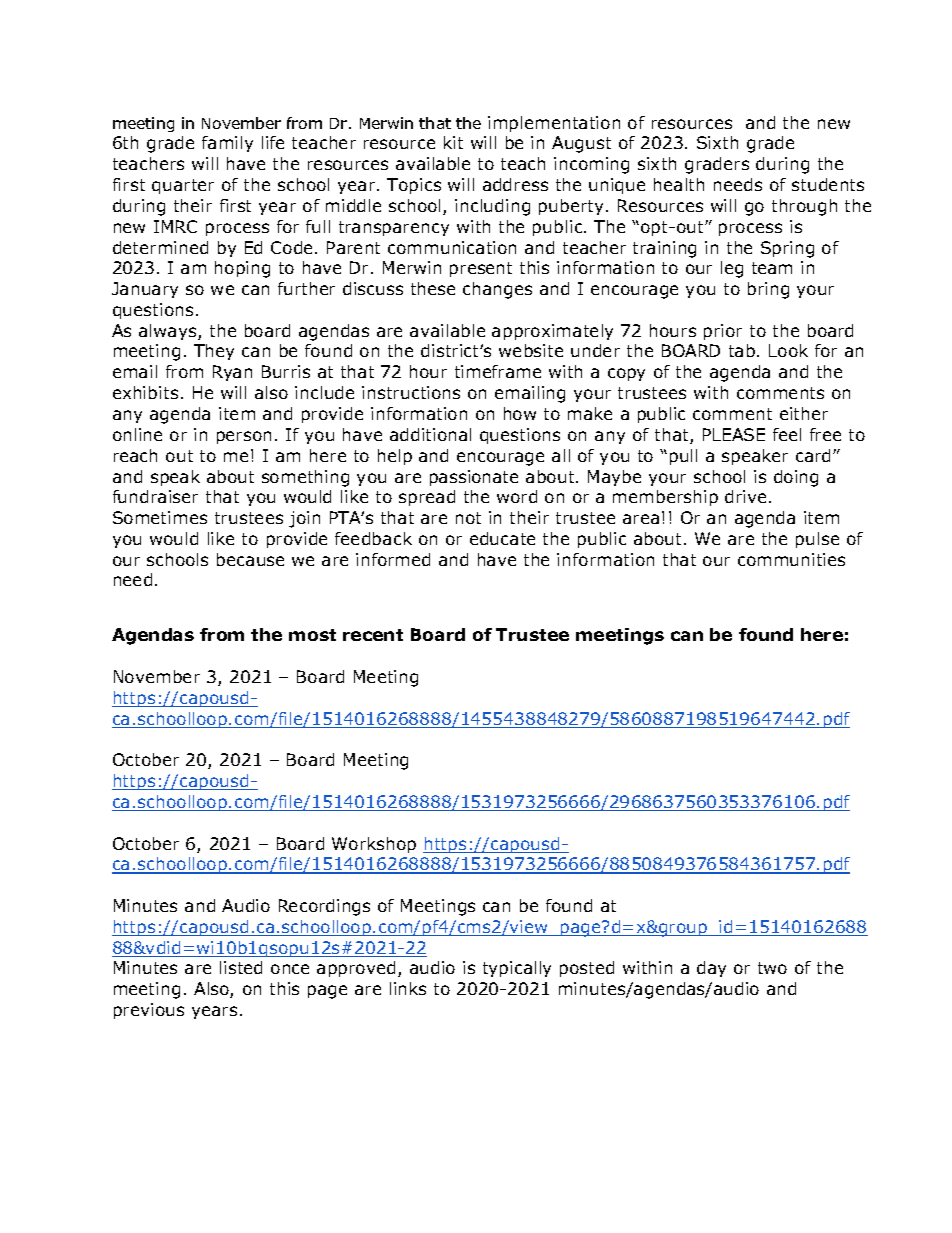 This screenshot has height=1233, width=952. What do you see at coordinates (772, 968) in the screenshot?
I see `two` at bounding box center [772, 968].
